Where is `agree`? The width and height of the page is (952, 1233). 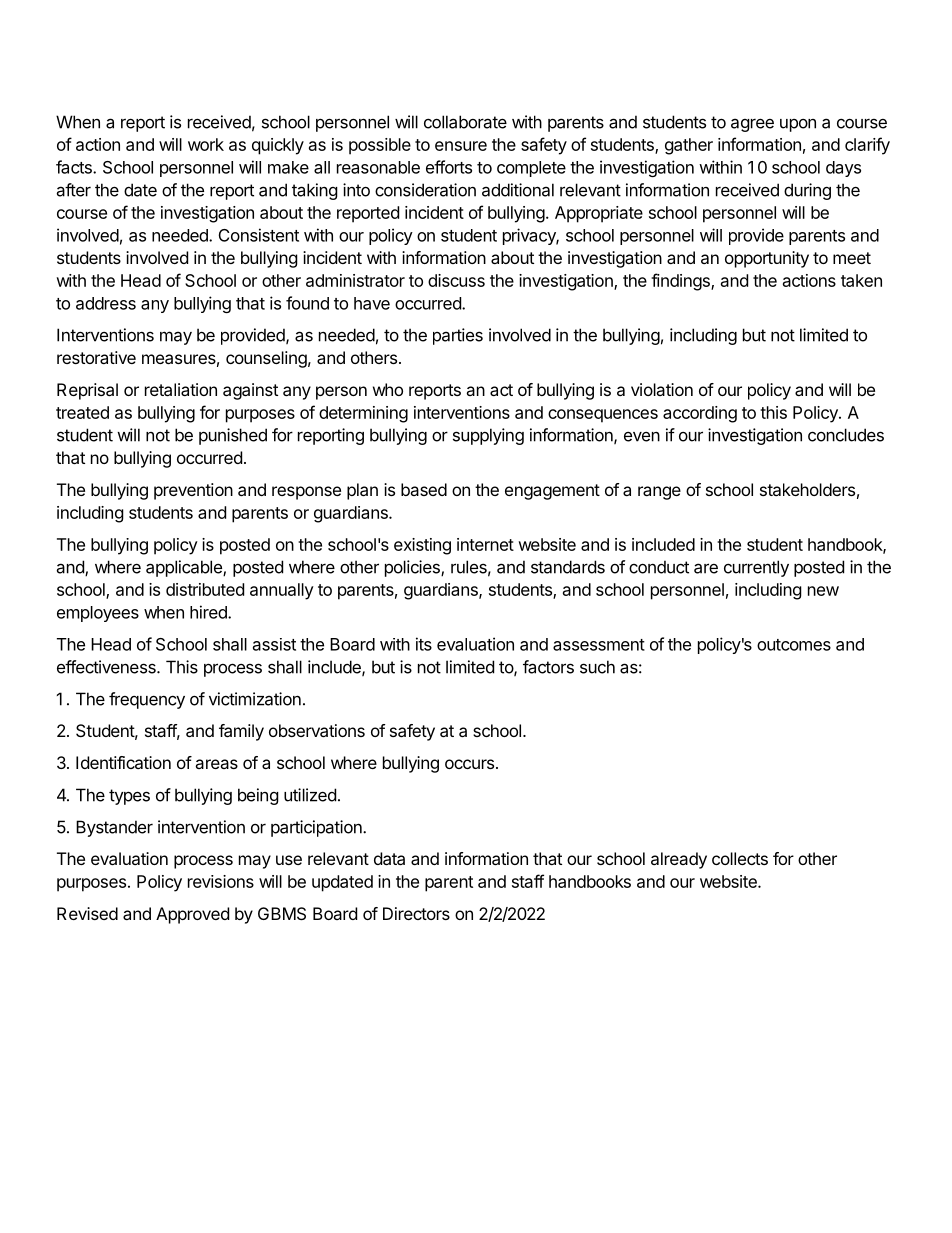 agree is located at coordinates (752, 125).
